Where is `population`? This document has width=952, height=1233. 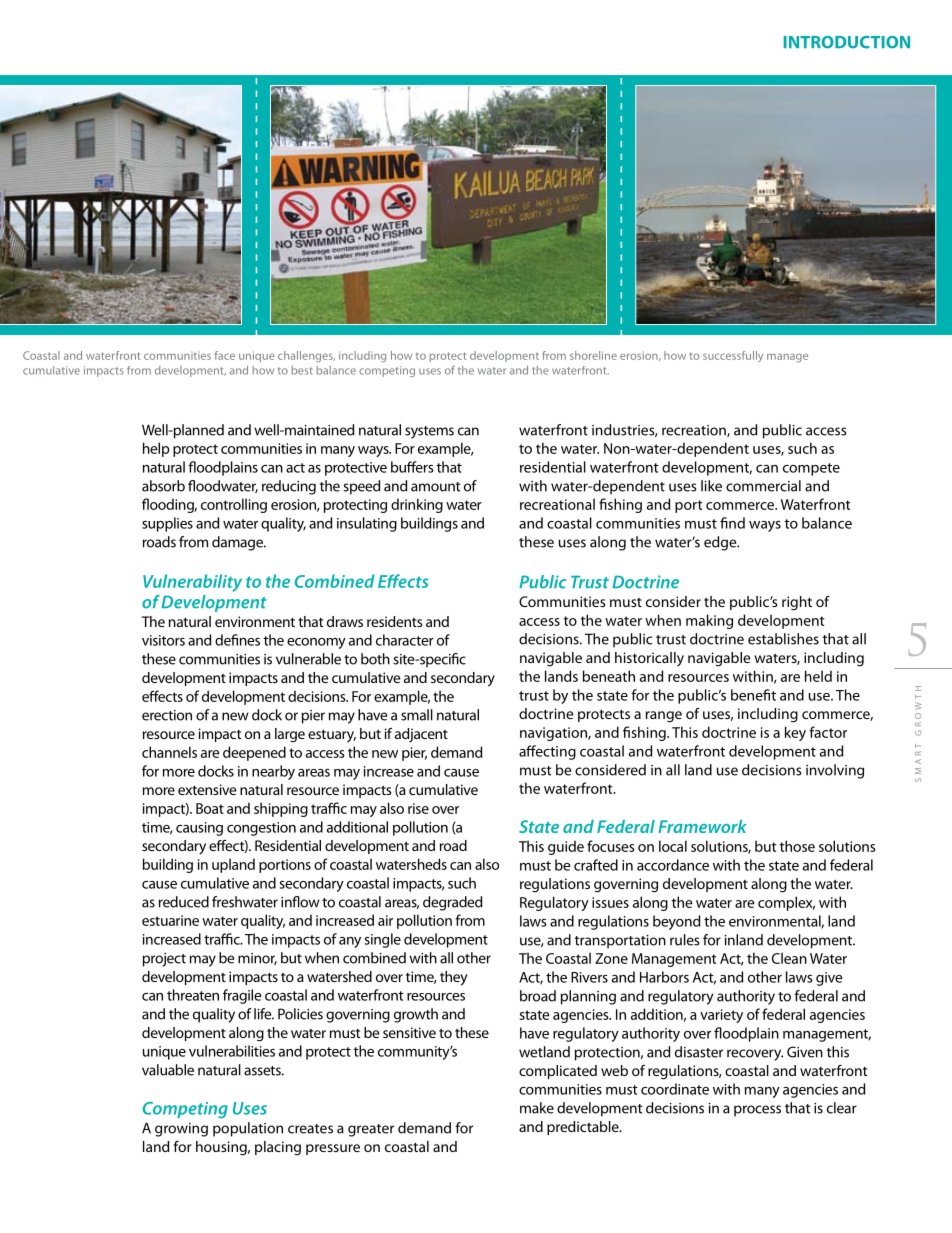
population is located at coordinates (248, 1129).
